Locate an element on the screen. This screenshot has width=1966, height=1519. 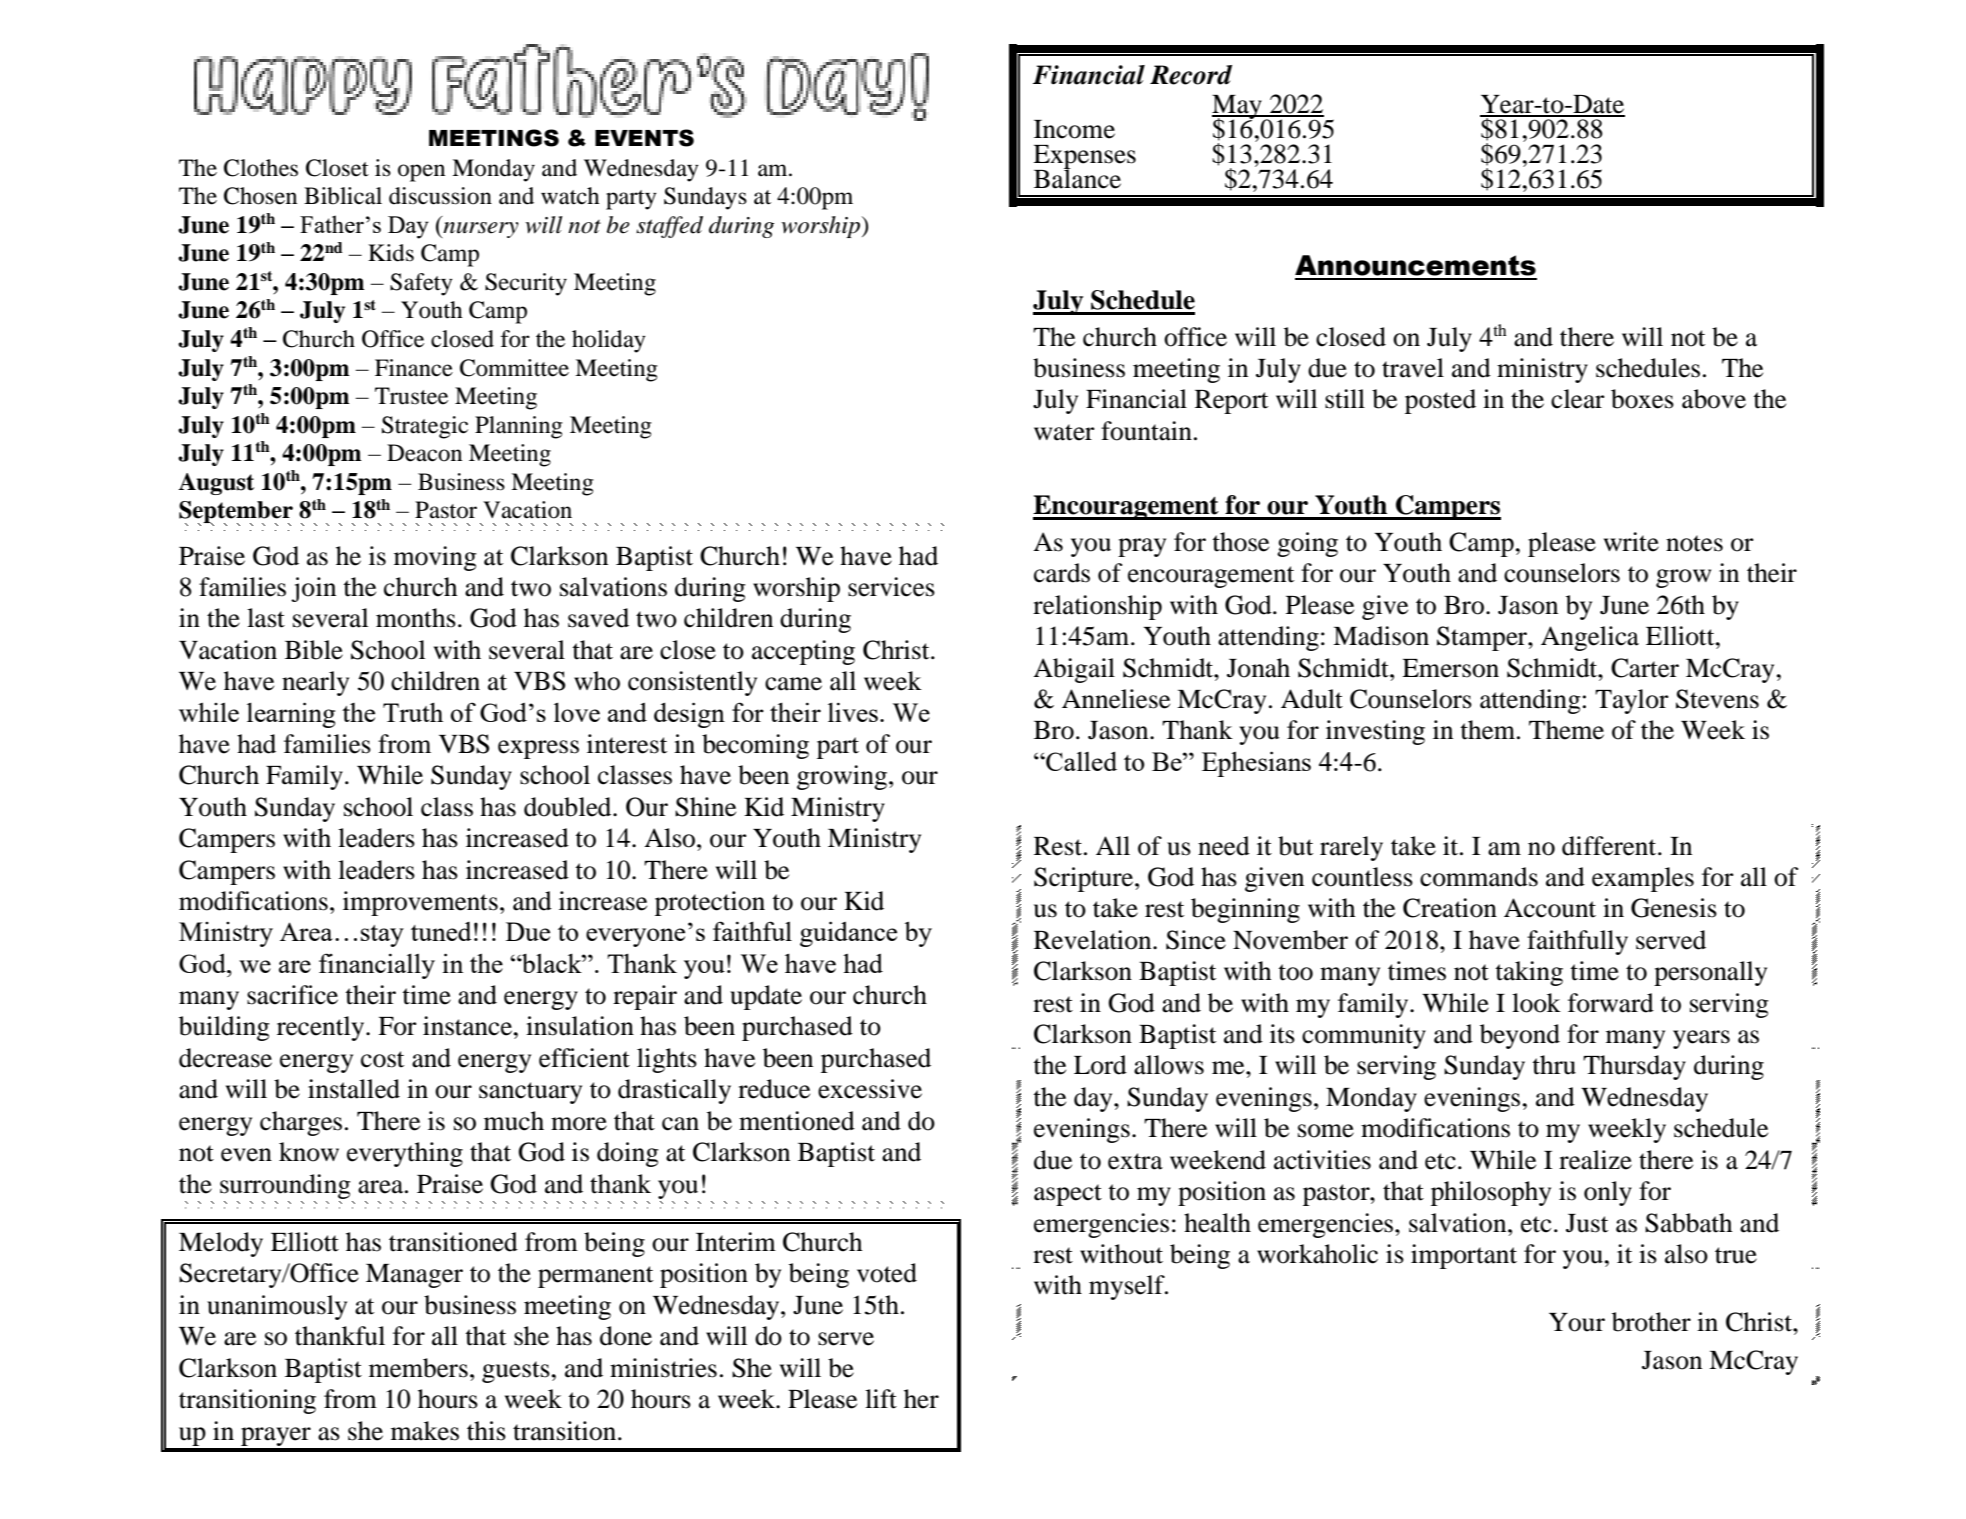
members is located at coordinates (418, 1368).
